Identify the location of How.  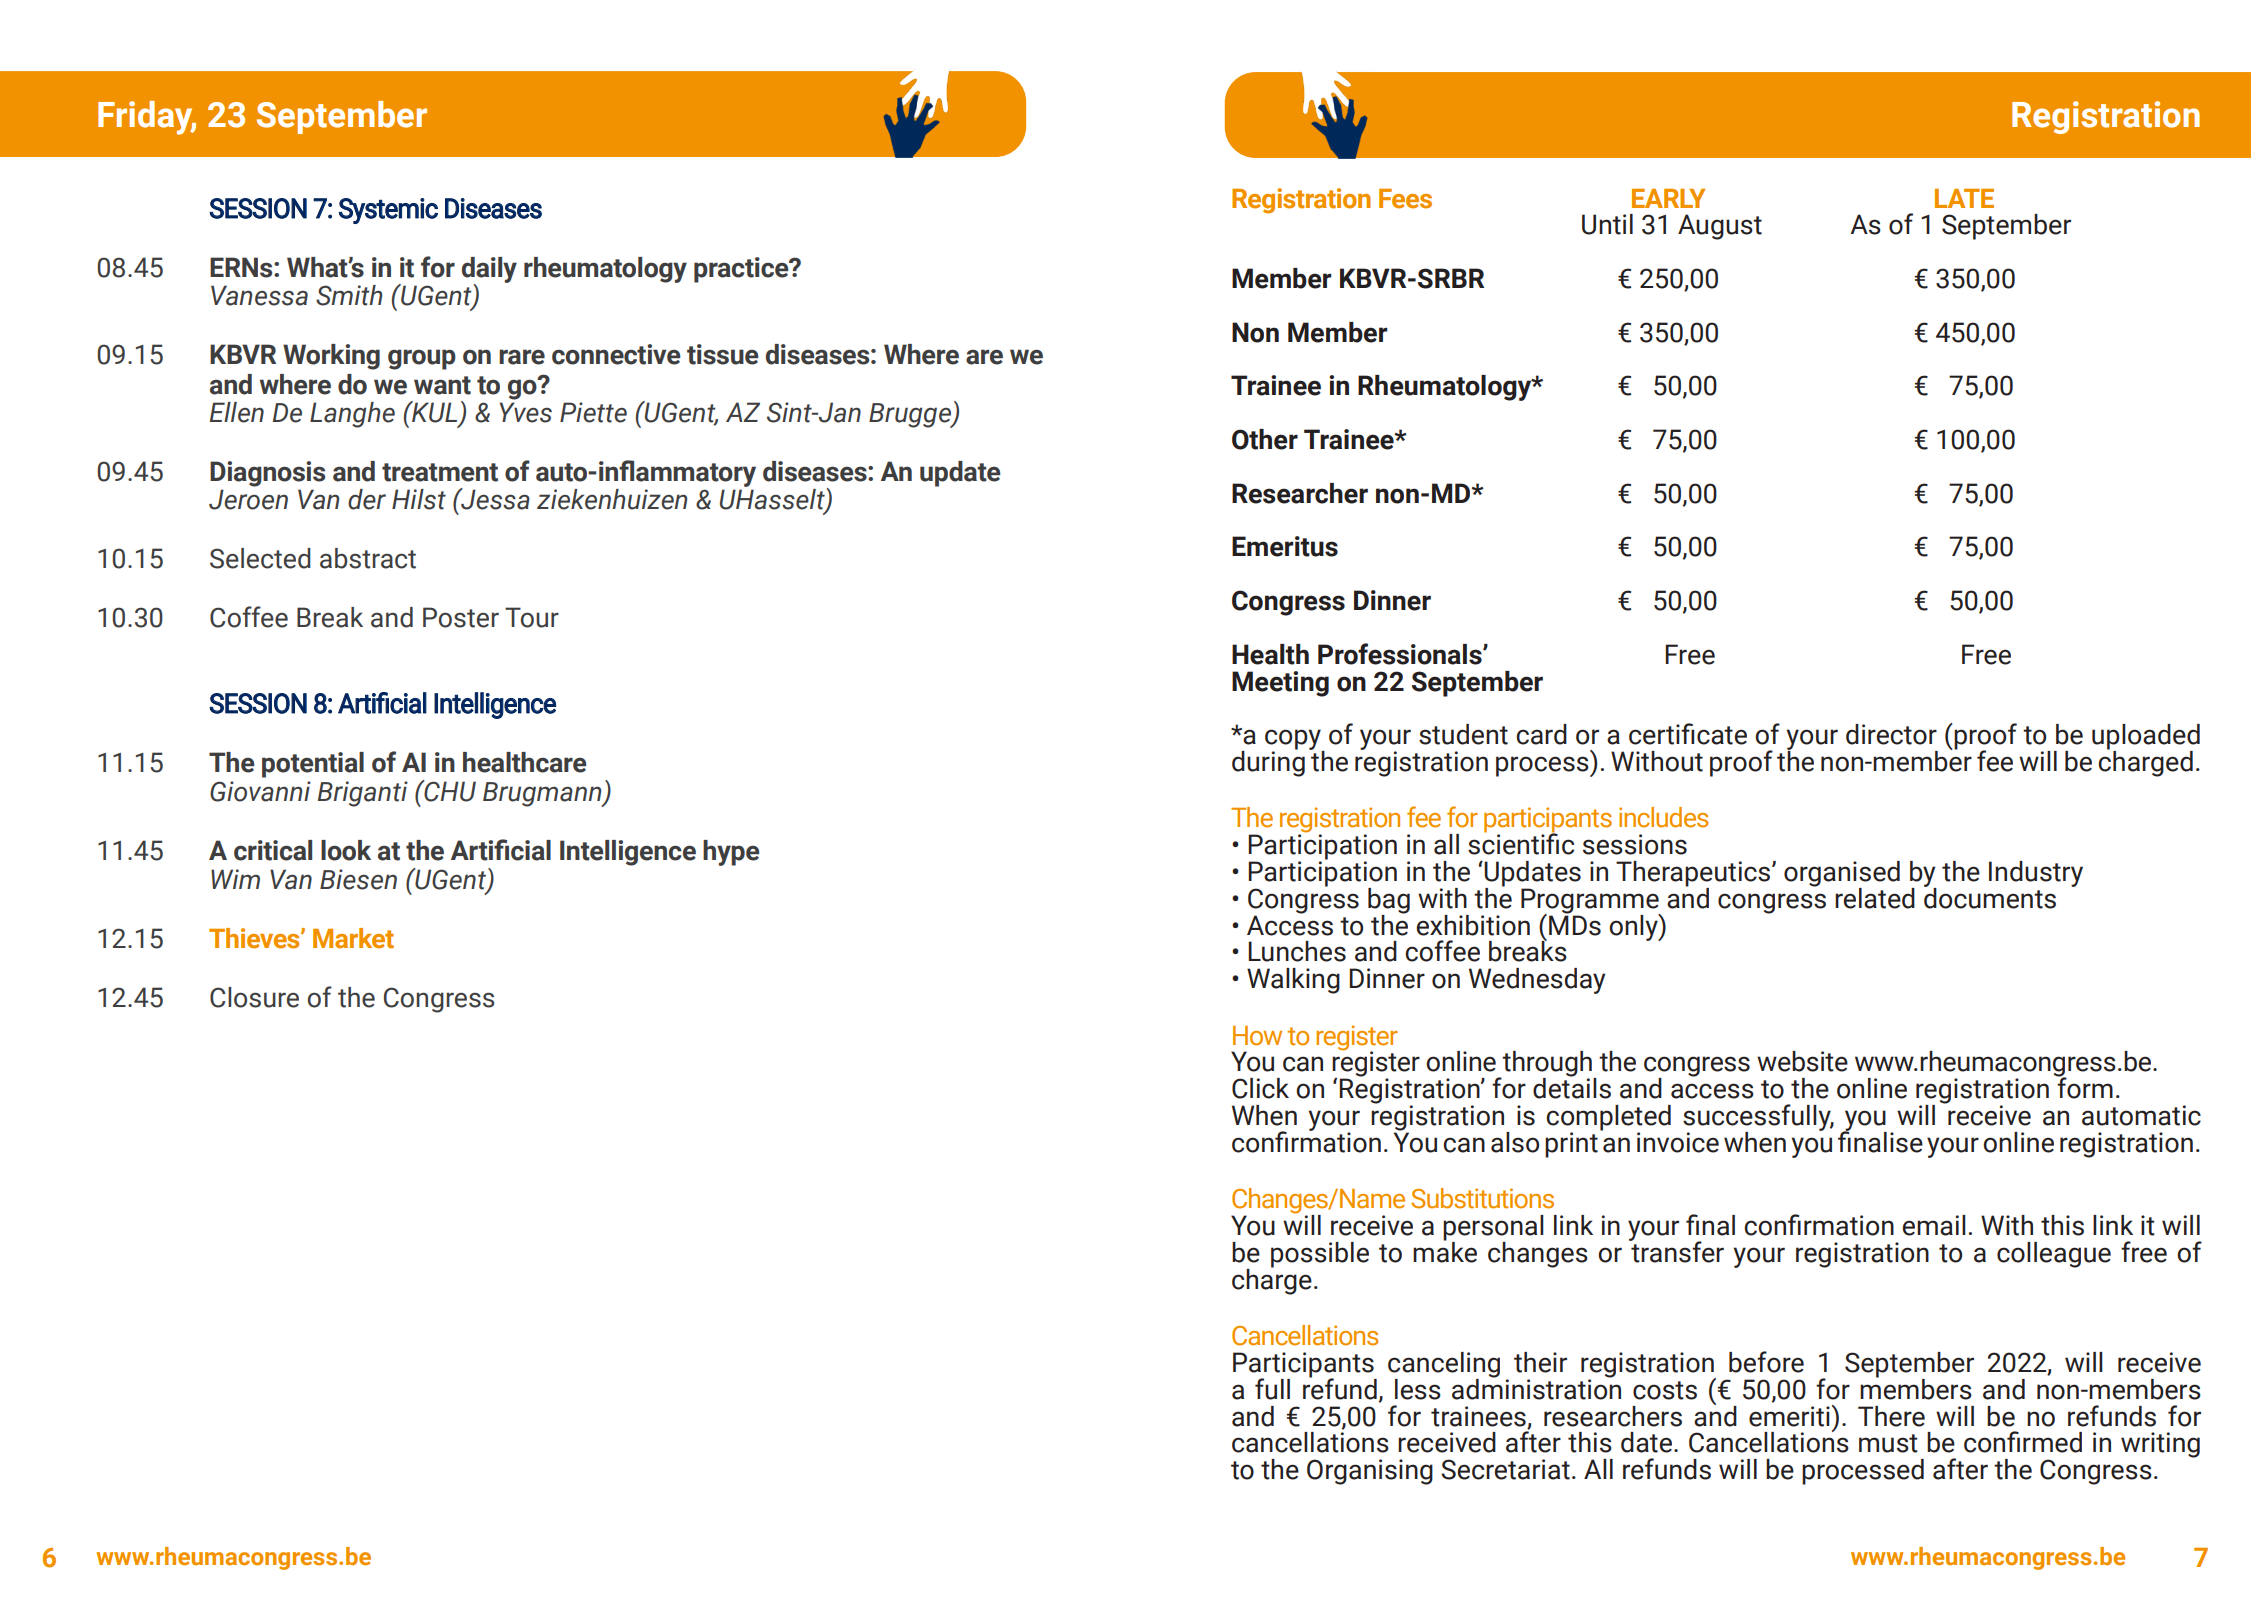
(1257, 1036).
